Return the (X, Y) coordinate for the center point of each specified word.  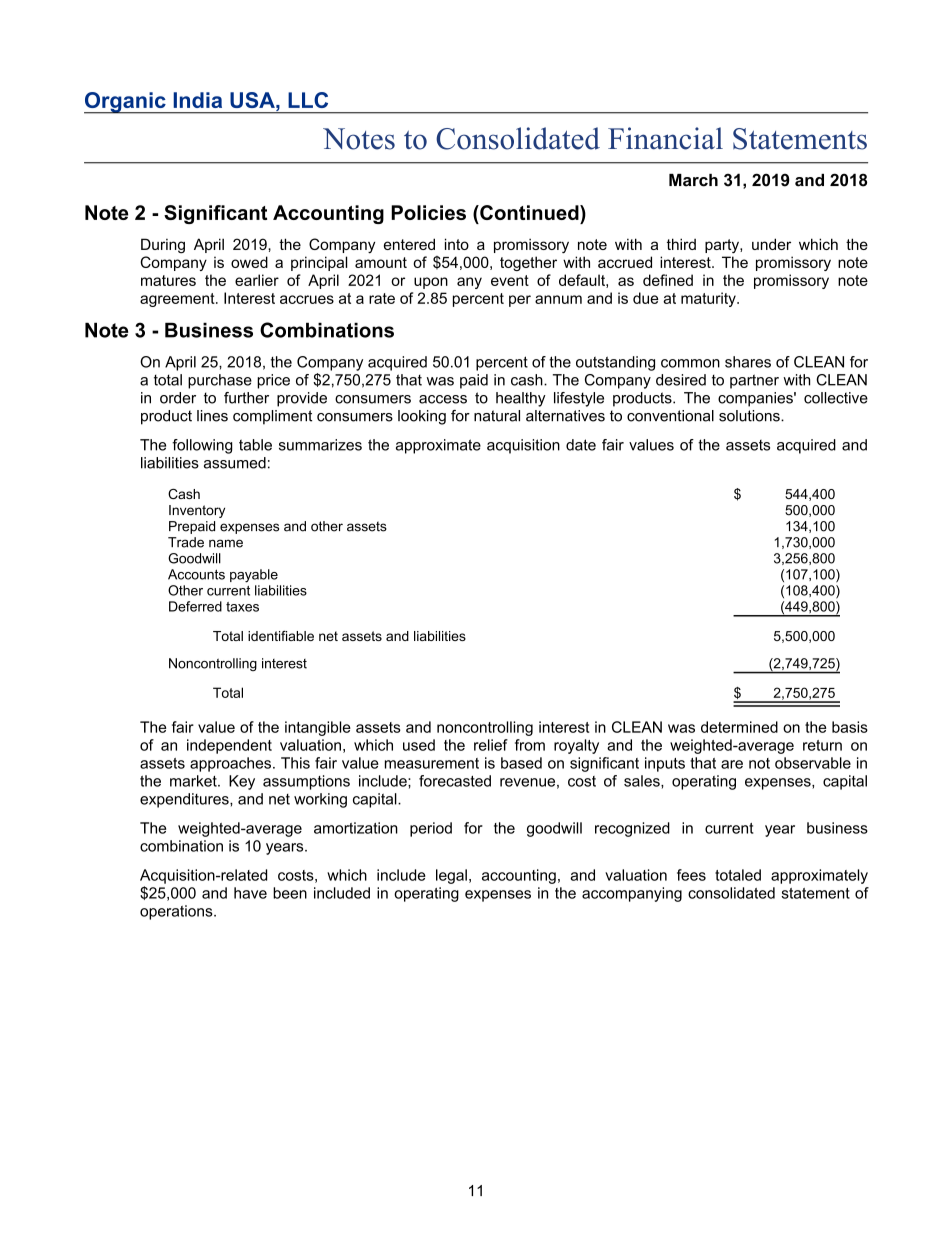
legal (451, 876)
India (197, 100)
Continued (529, 212)
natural (497, 416)
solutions (750, 416)
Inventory (197, 511)
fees (691, 875)
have (250, 893)
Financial (665, 138)
